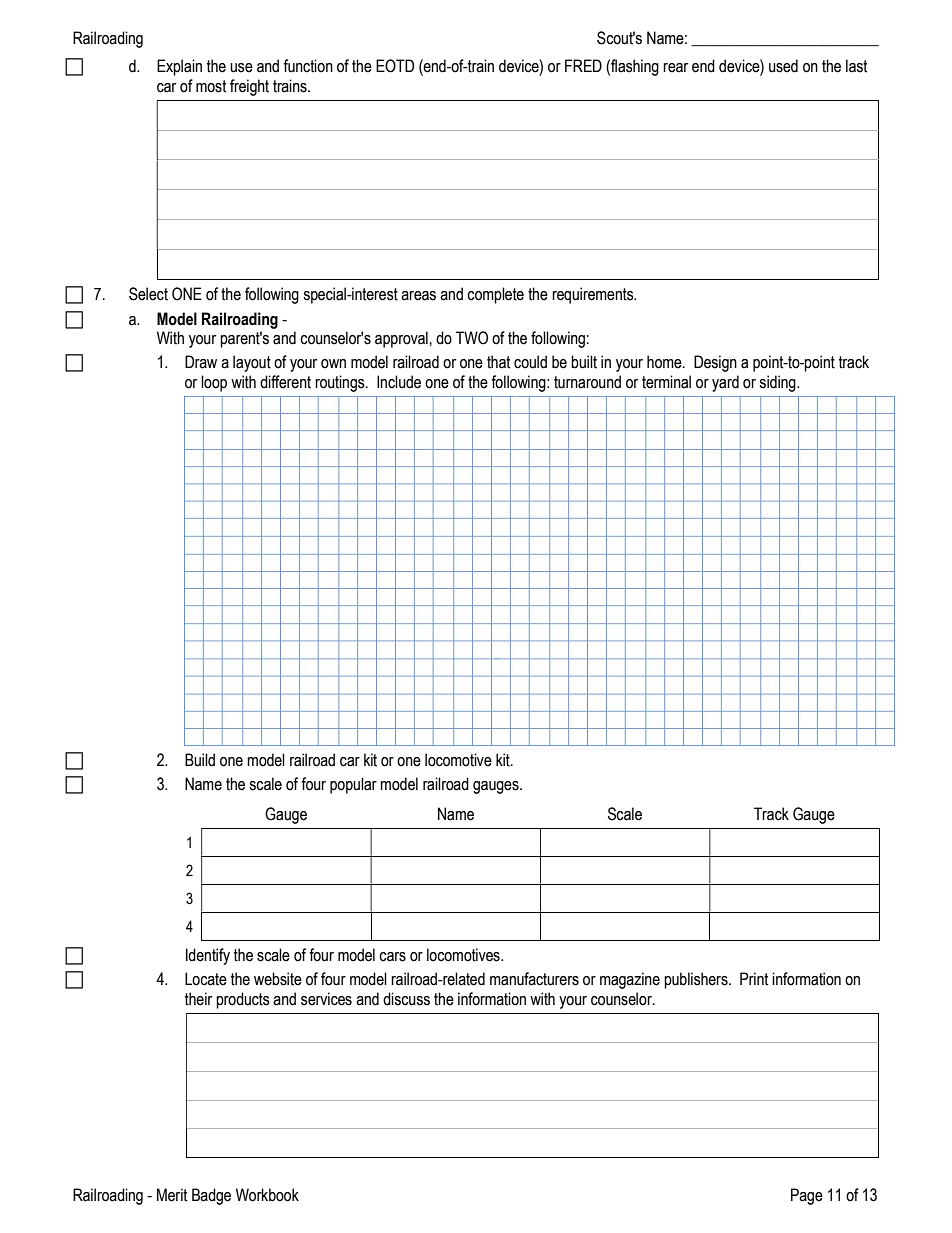  Describe the element at coordinates (498, 362) in the screenshot. I see `that` at that location.
